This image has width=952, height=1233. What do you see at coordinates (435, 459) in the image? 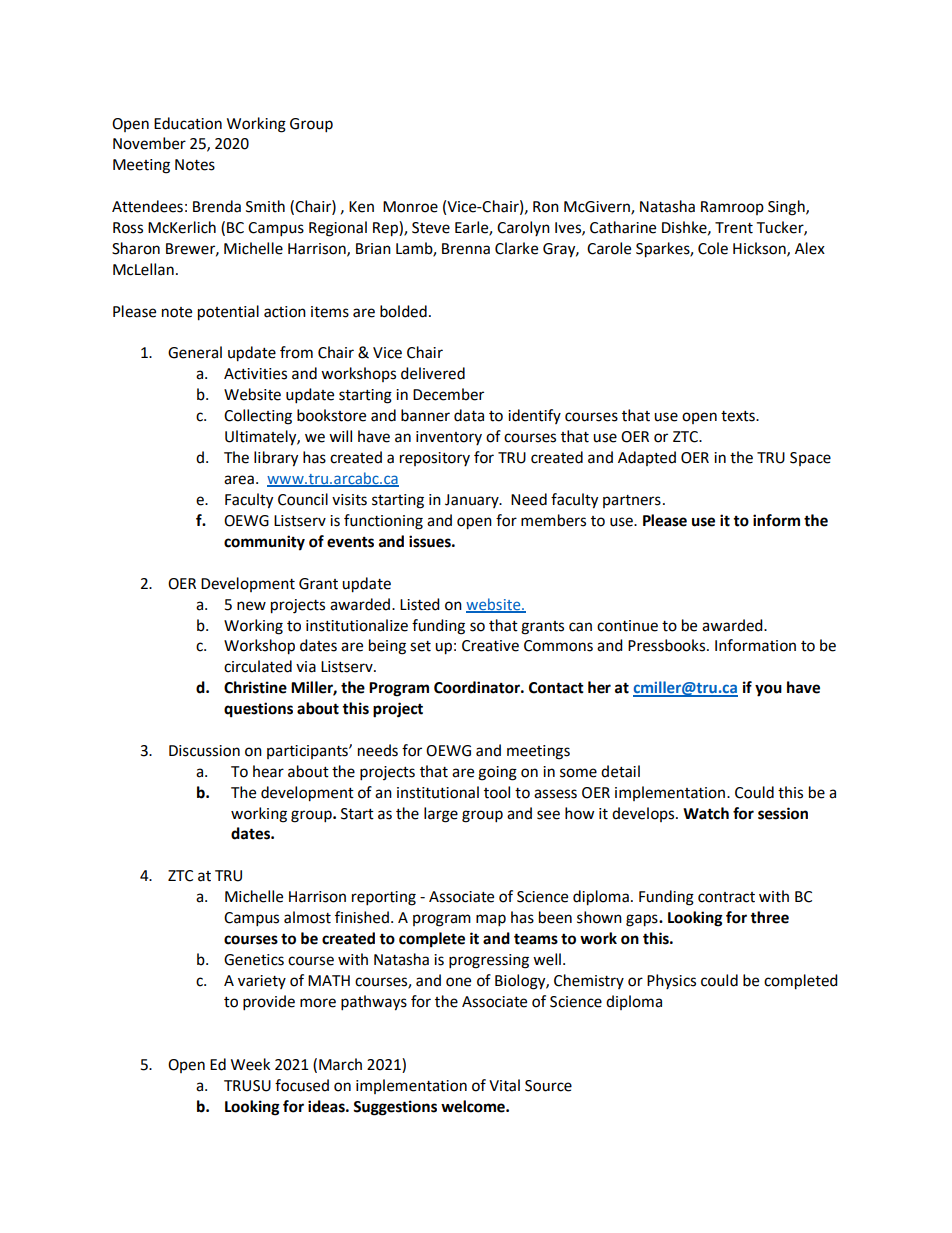
I see `repository` at bounding box center [435, 459].
